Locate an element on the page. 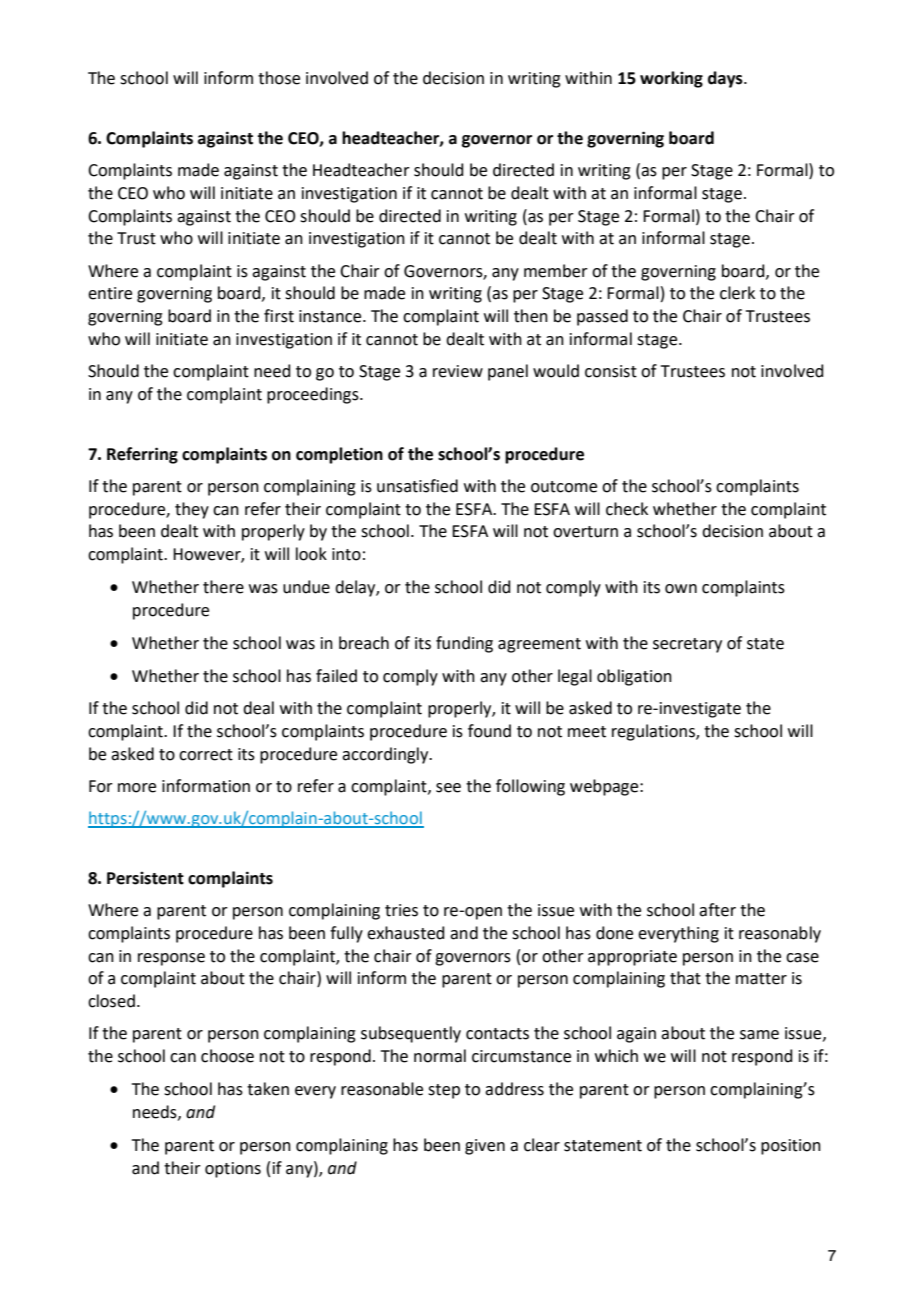 This page has width=924, height=1308. working is located at coordinates (671, 79).
